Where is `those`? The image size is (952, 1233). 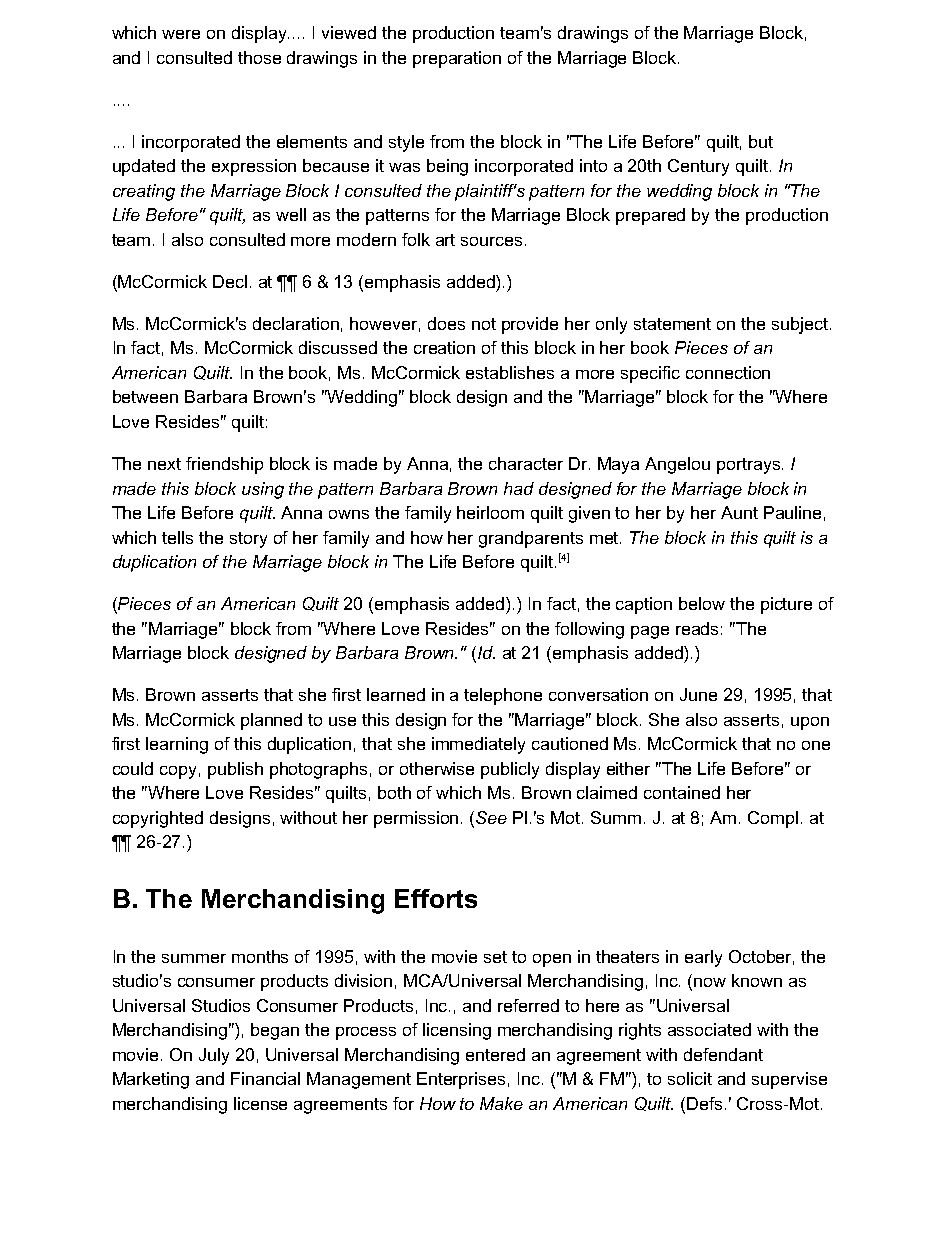 those is located at coordinates (259, 57).
